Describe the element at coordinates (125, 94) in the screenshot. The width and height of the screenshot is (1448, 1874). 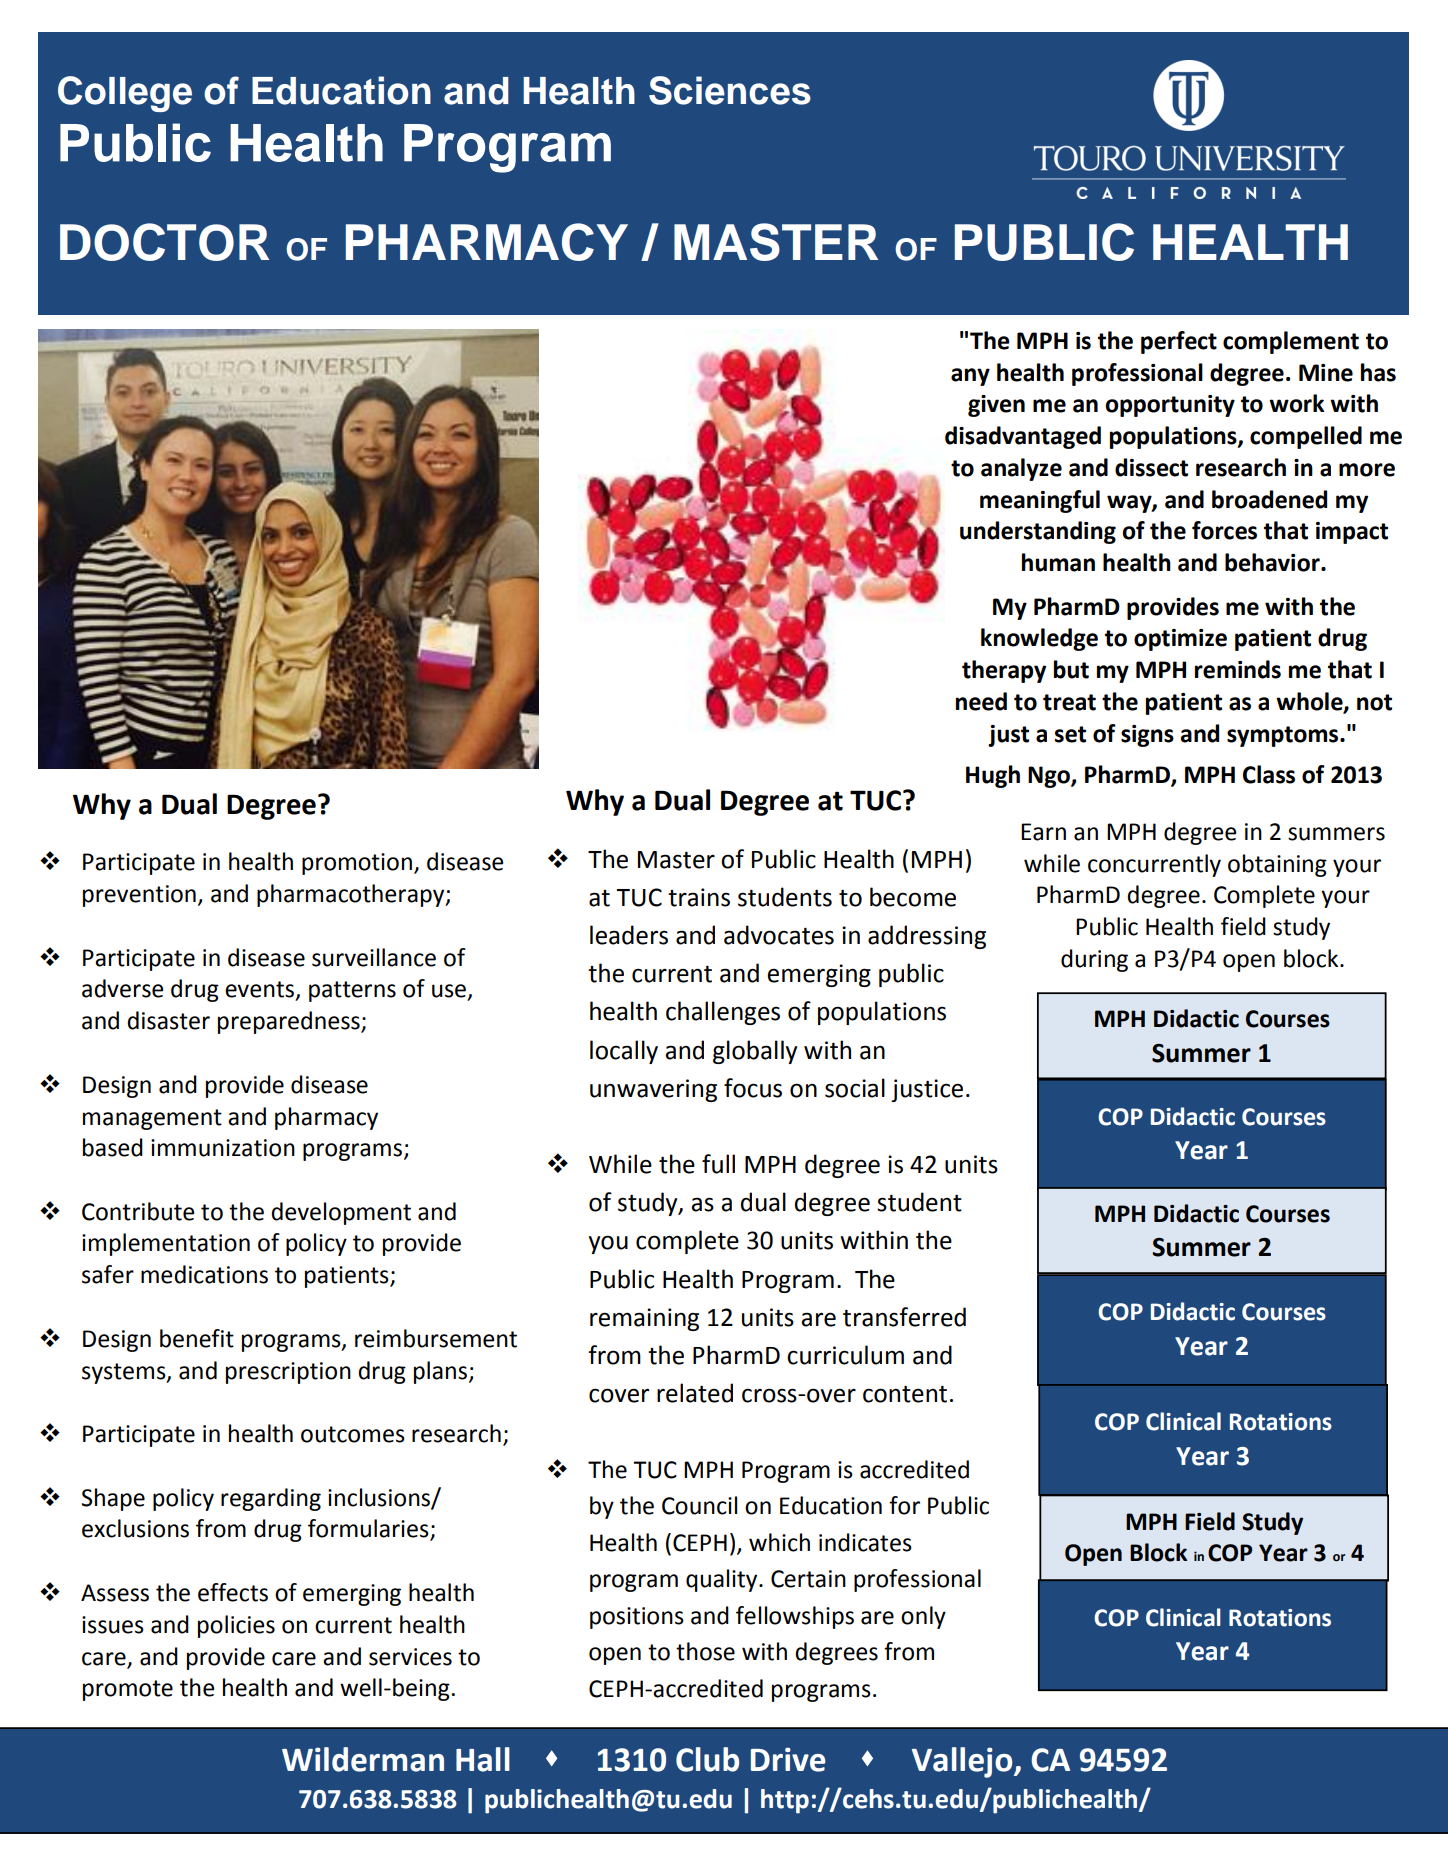
I see `College` at that location.
